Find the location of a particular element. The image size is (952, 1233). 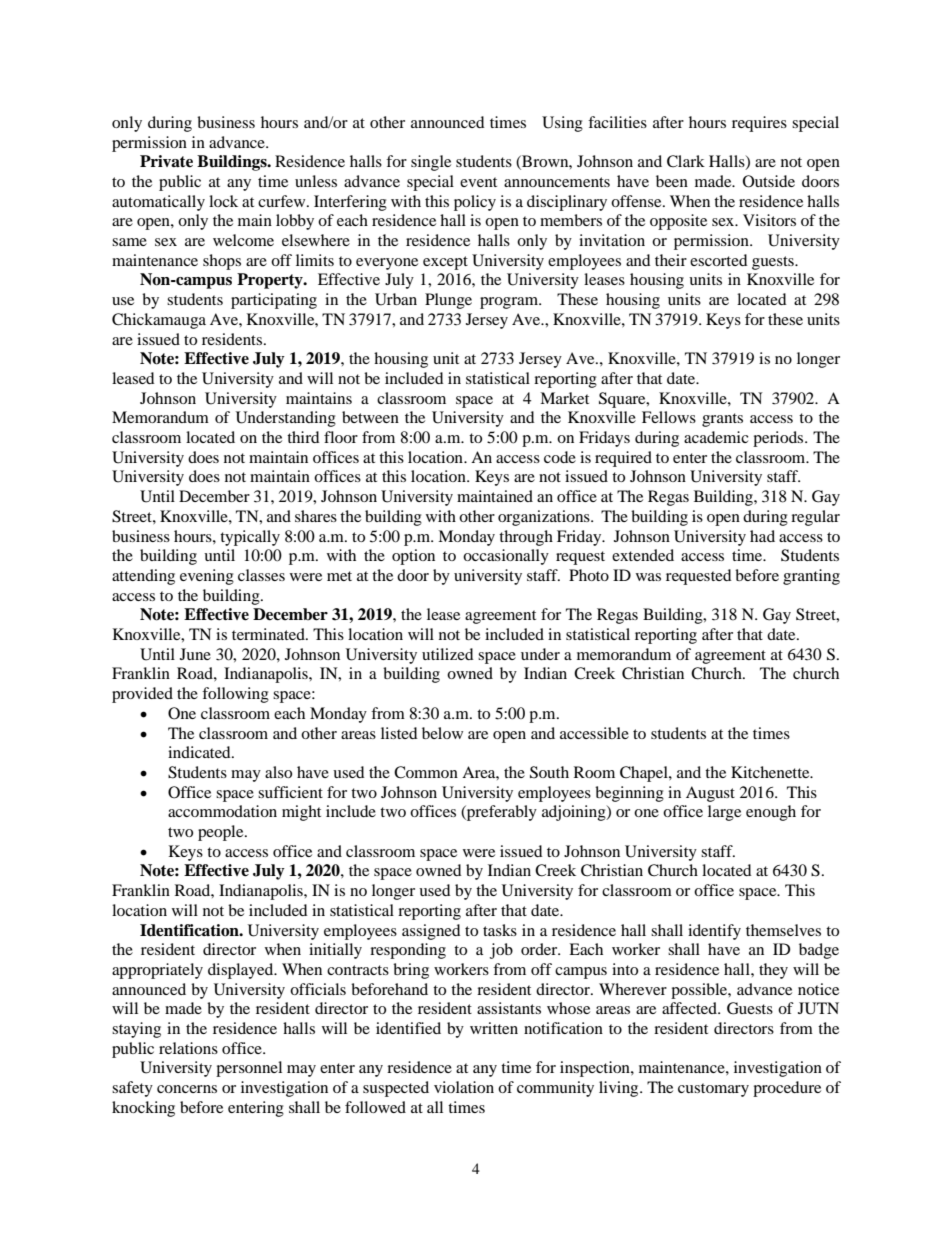

concerns is located at coordinates (187, 1089).
